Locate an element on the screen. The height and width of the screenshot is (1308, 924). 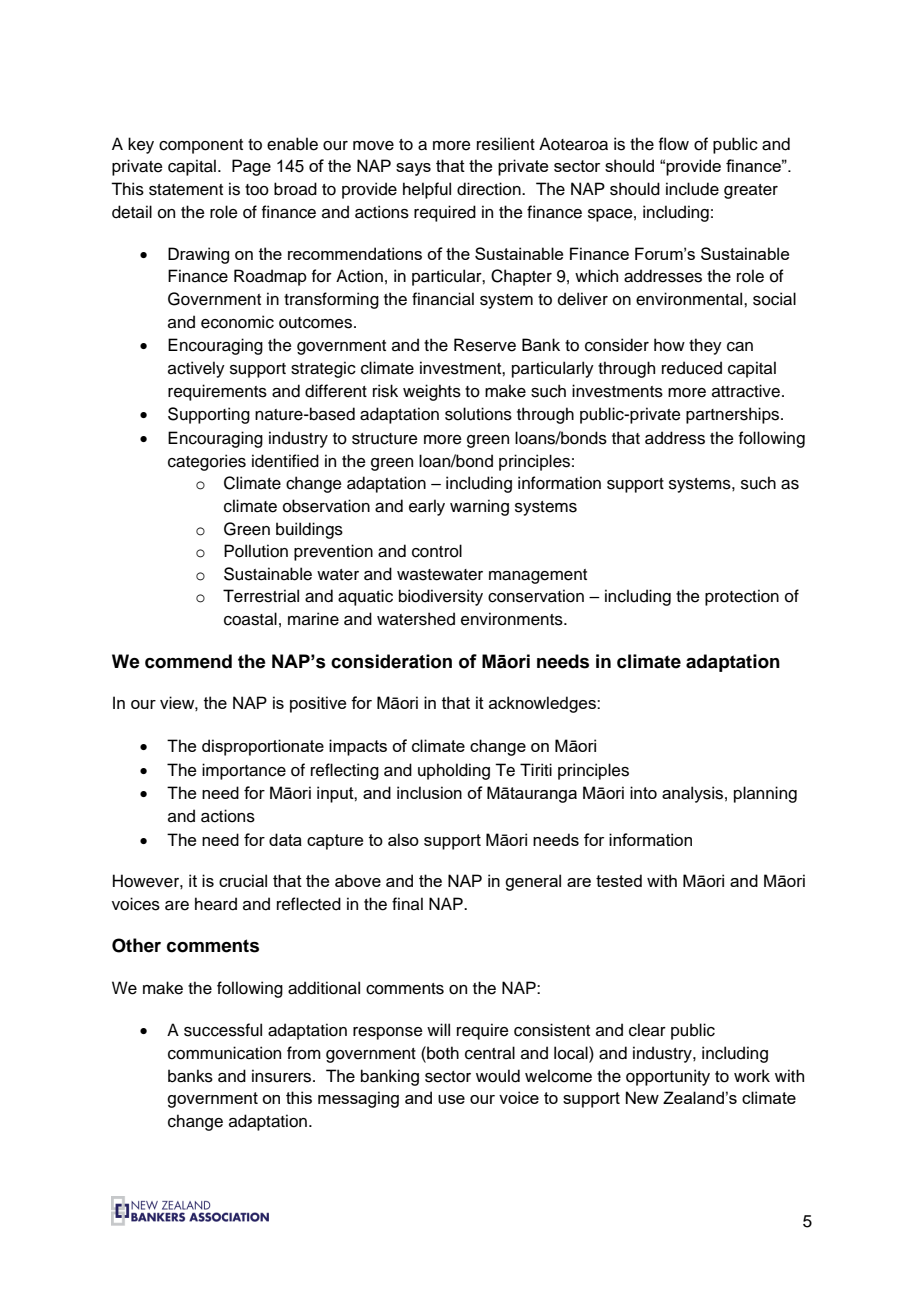
opportunity is located at coordinates (668, 1077).
